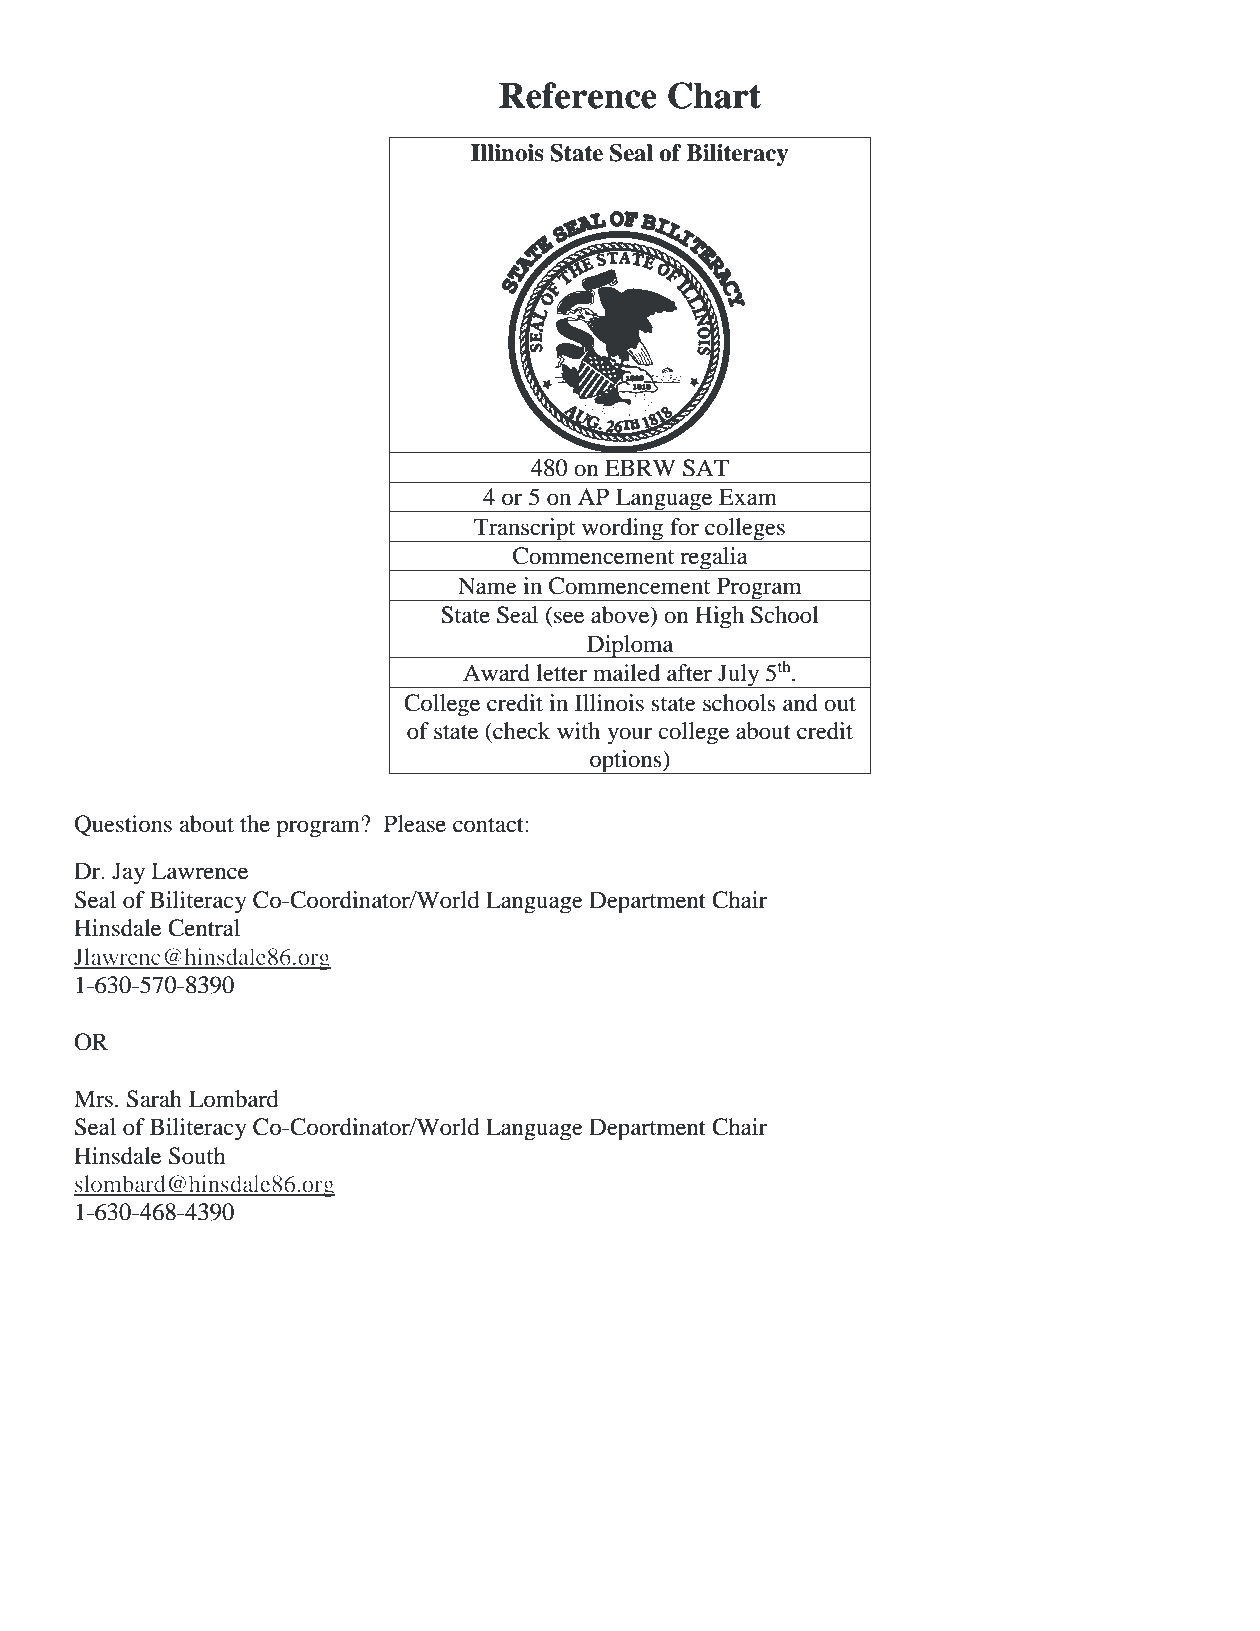  I want to click on Exam, so click(748, 497).
